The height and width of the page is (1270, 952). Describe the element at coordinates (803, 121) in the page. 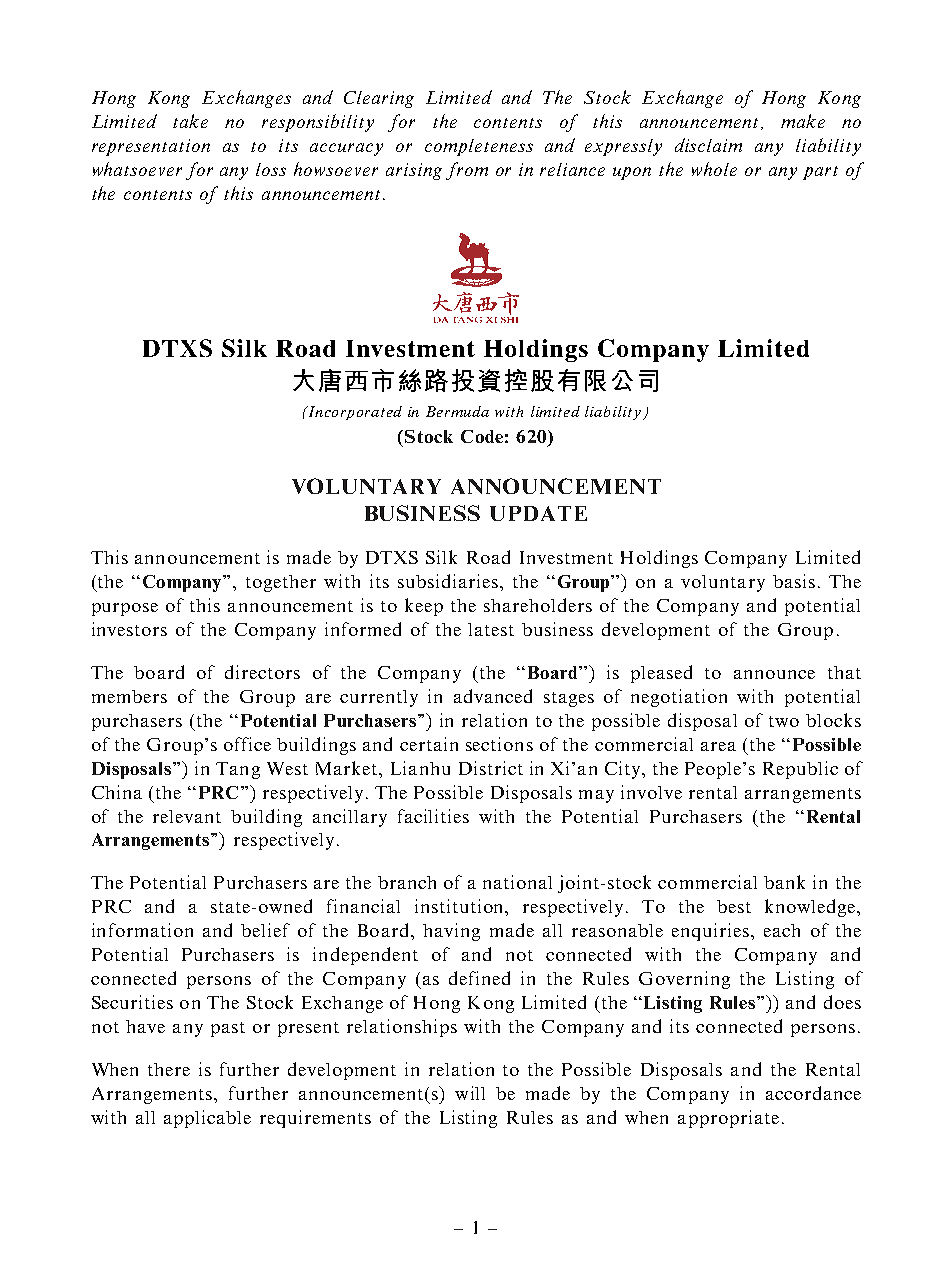

I see `make` at that location.
